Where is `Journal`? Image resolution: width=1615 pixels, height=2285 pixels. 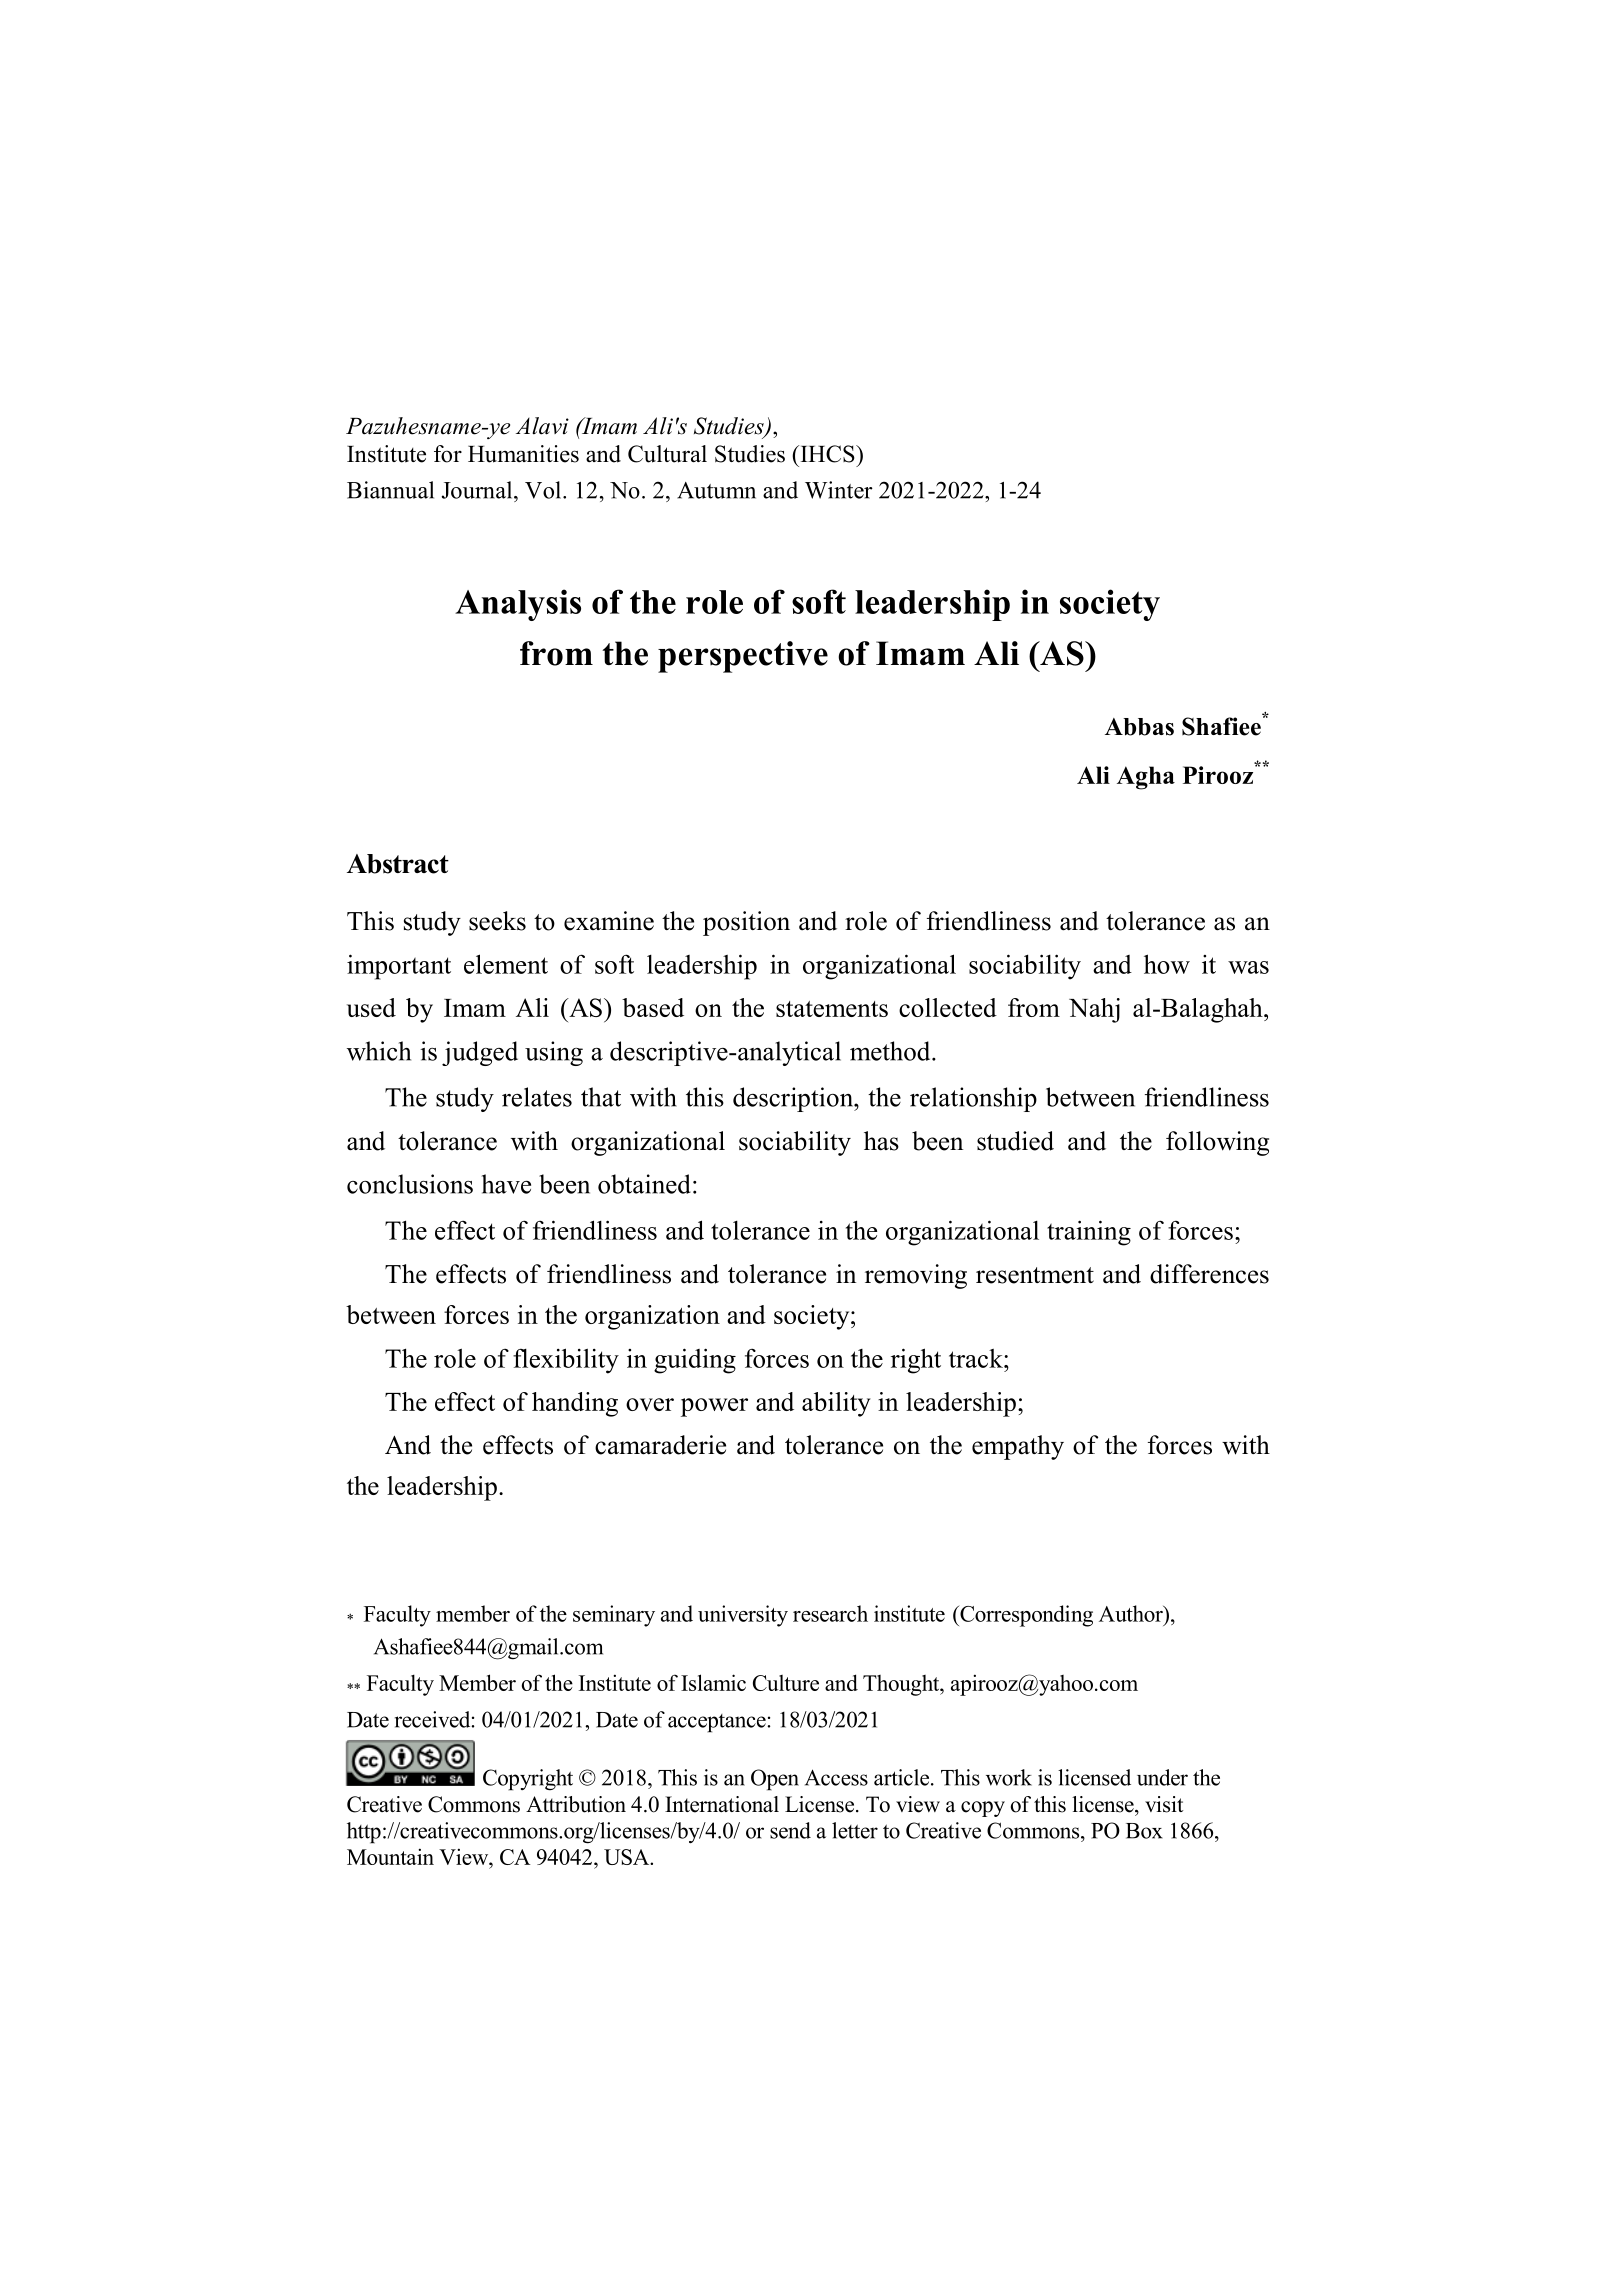
Journal is located at coordinates (478, 490).
